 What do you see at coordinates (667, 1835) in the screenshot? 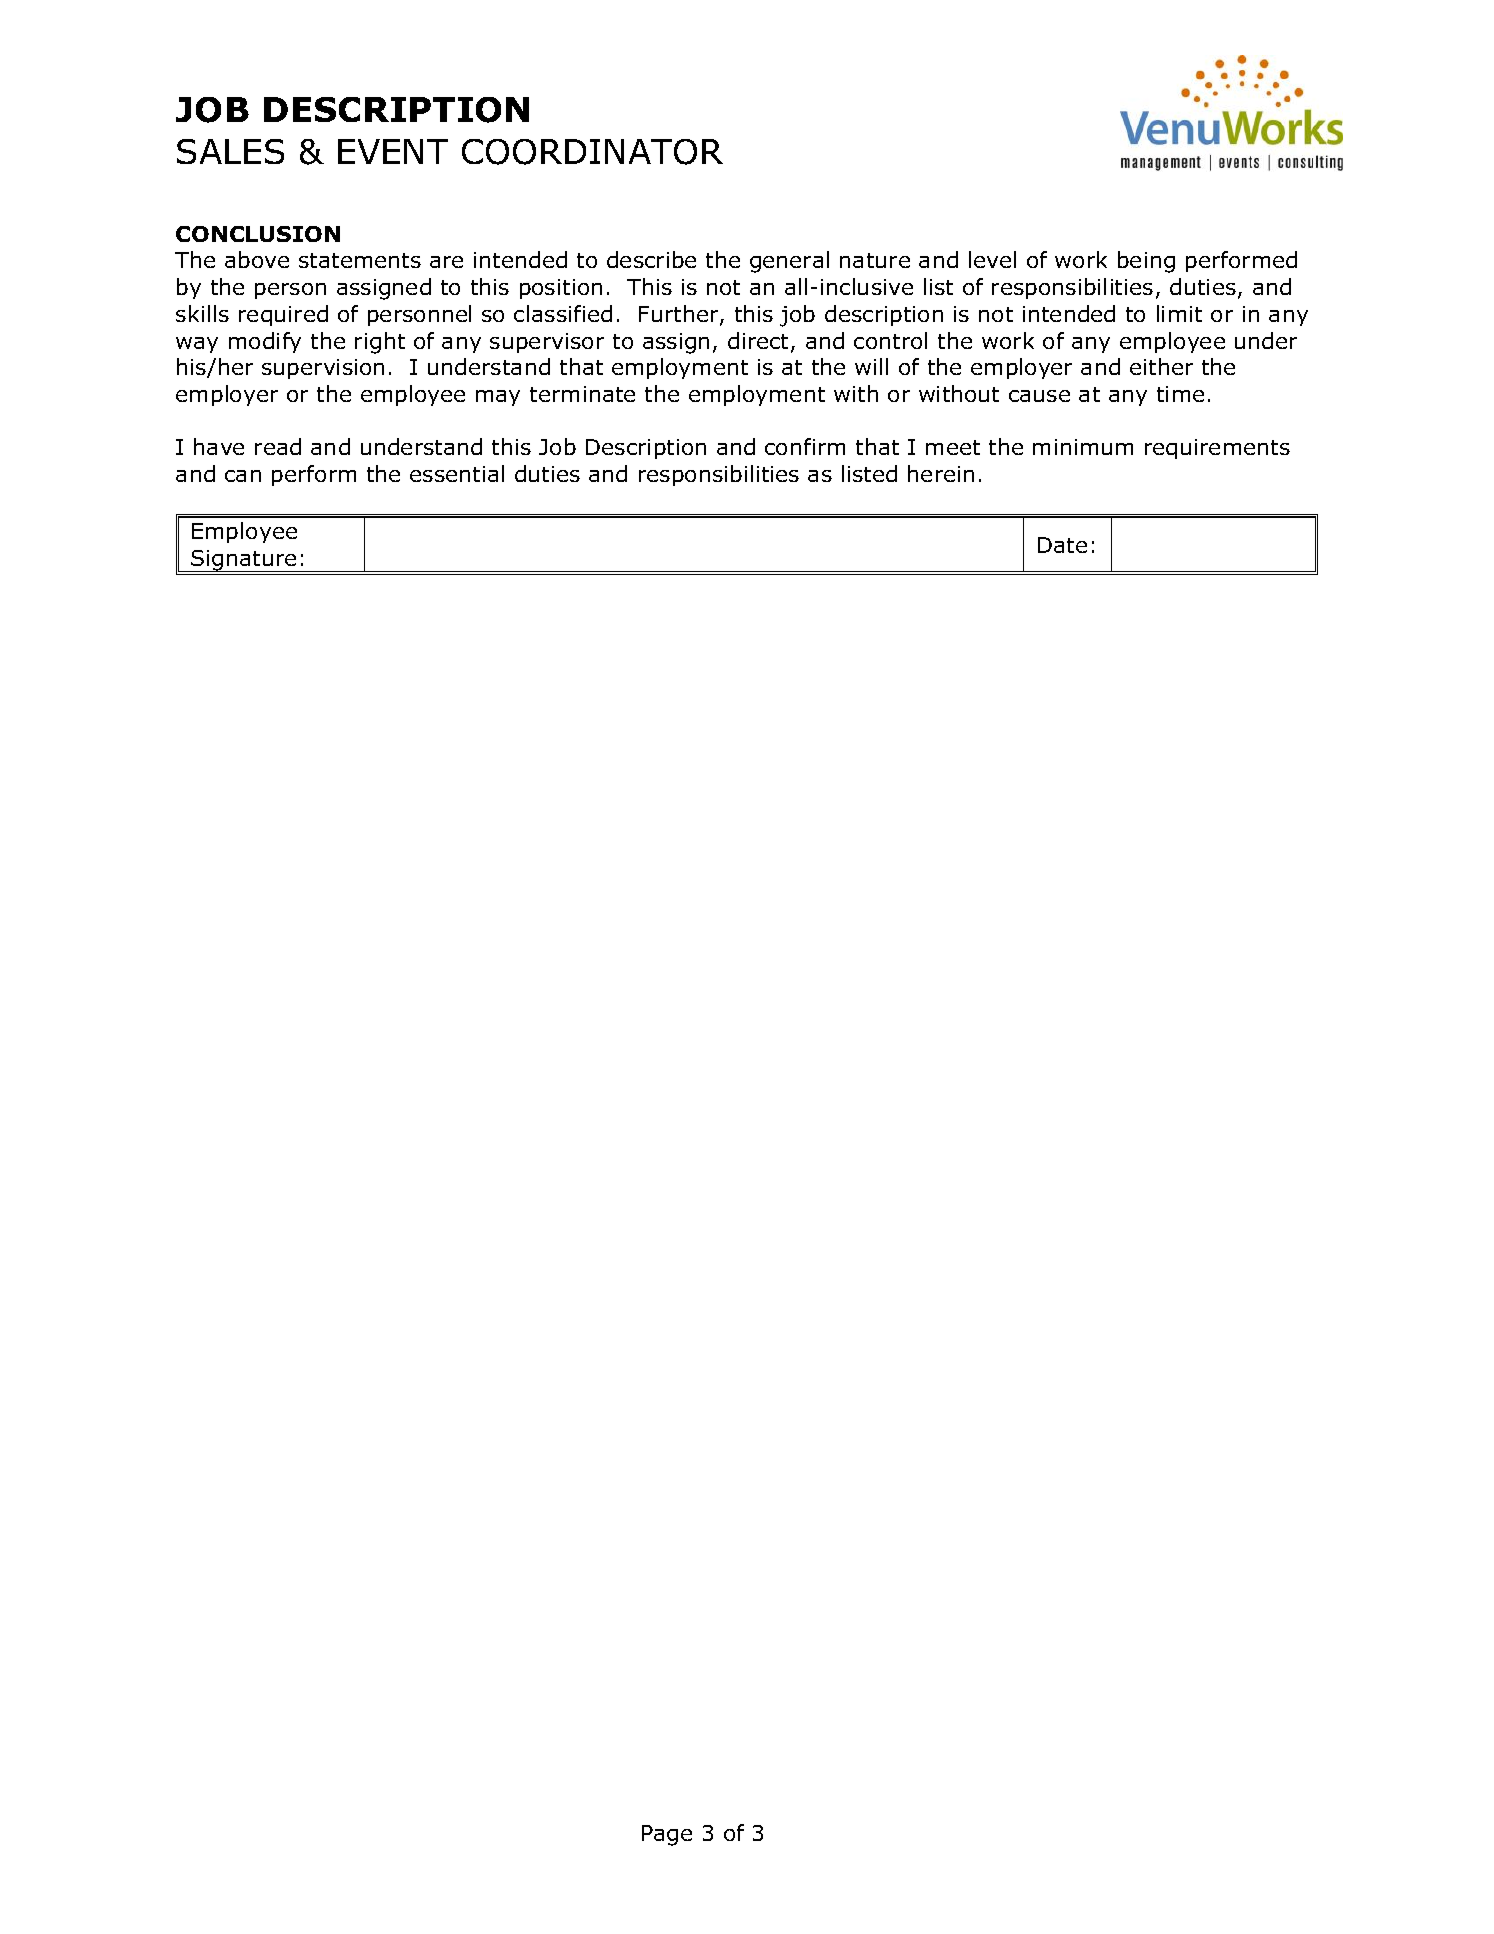
I see `Page` at bounding box center [667, 1835].
